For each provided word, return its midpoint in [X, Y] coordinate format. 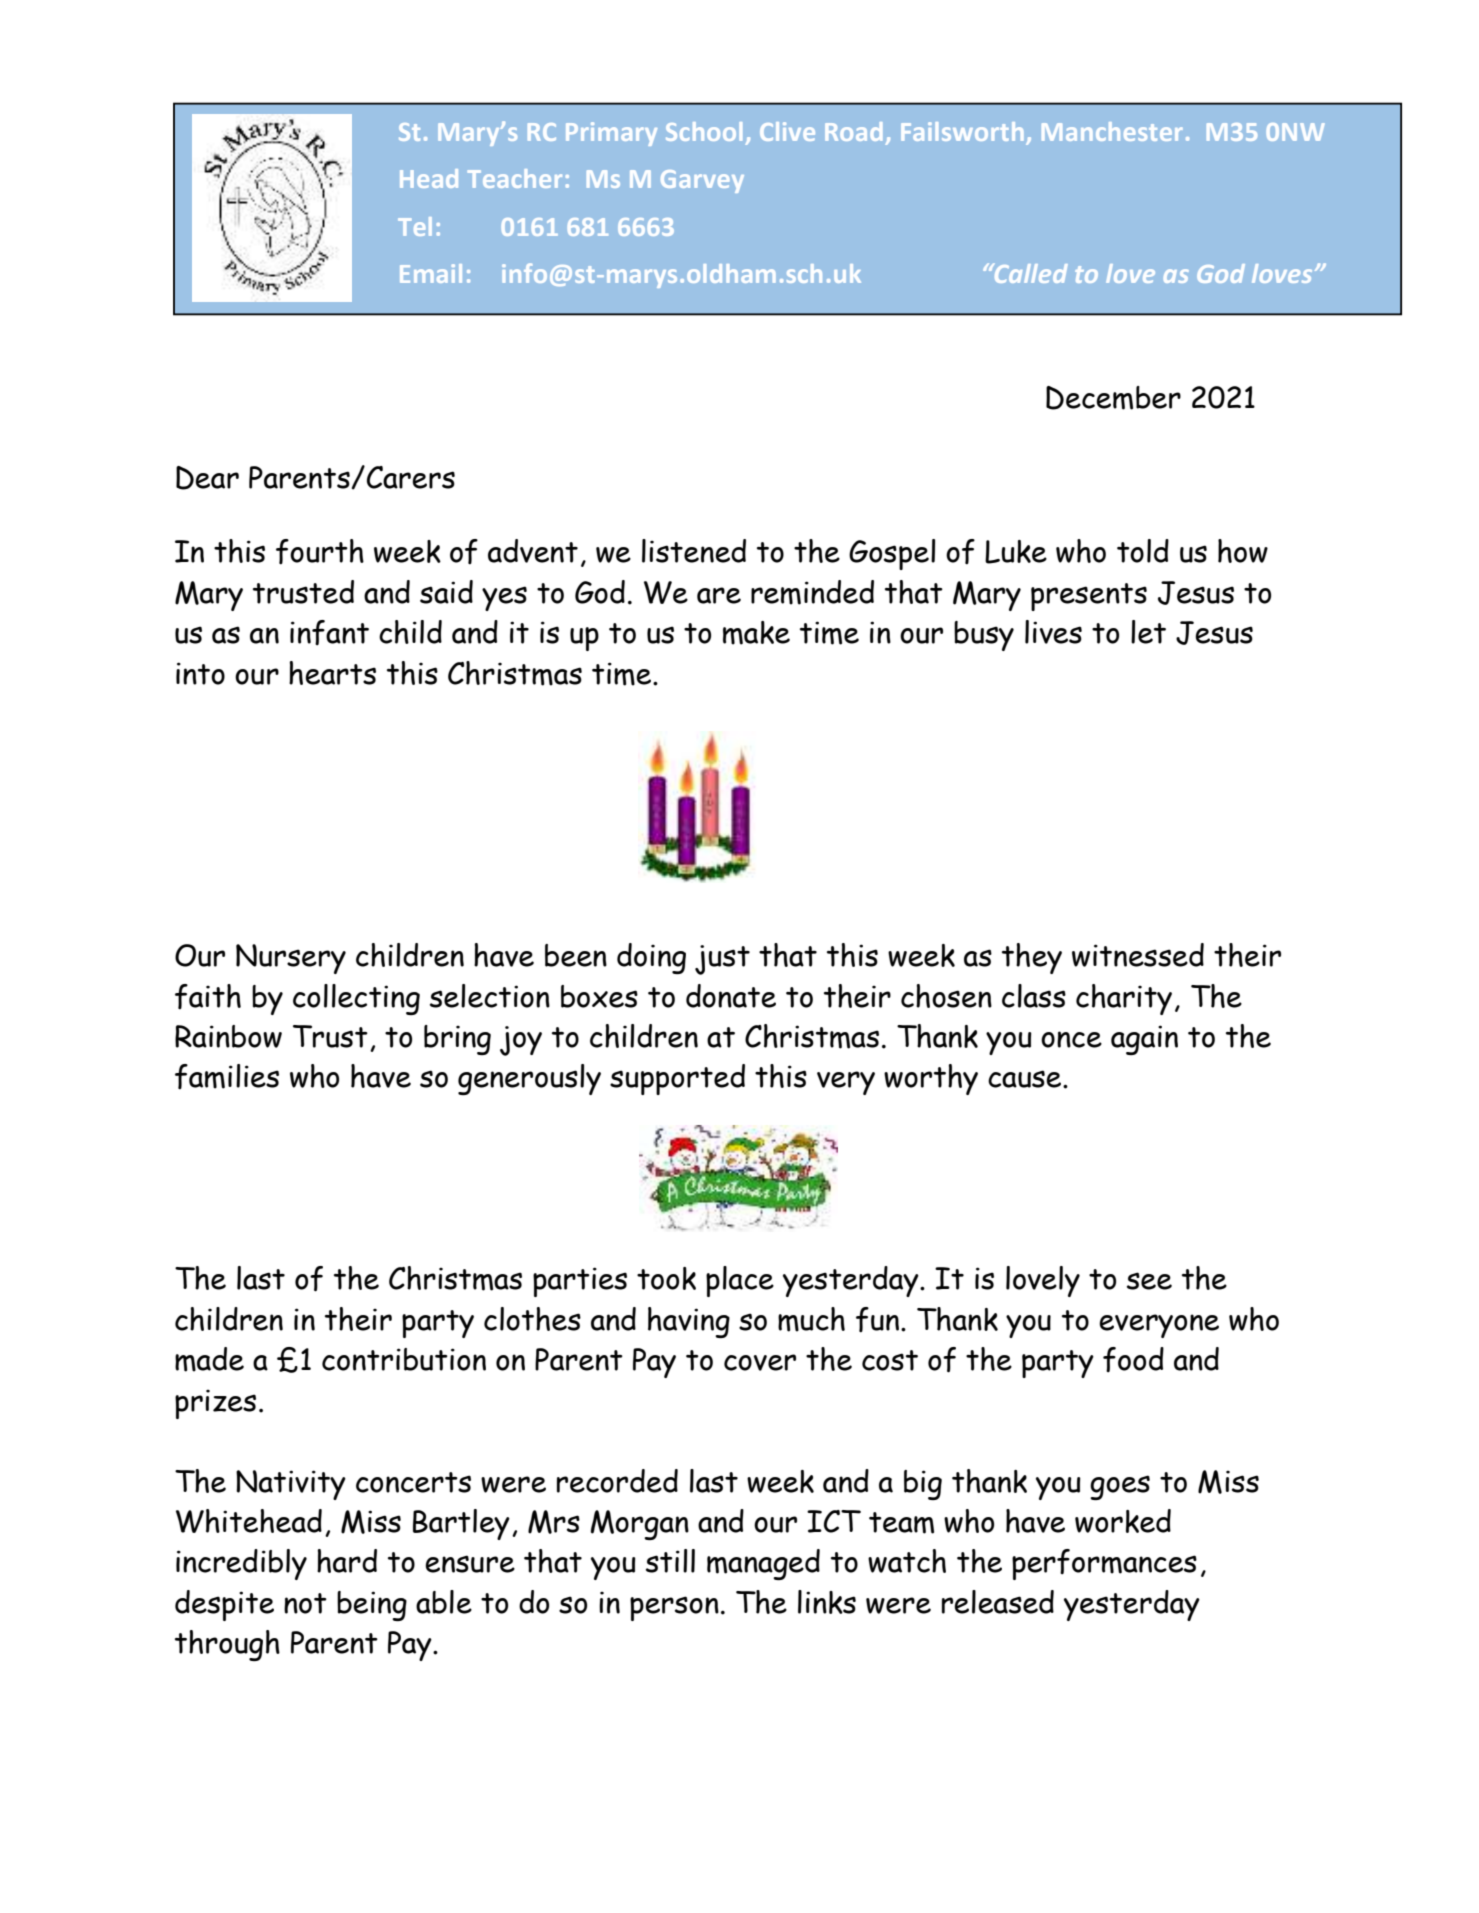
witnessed [1138, 955]
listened [694, 551]
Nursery [291, 959]
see [1149, 1281]
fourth [320, 551]
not [305, 1603]
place [740, 1281]
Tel [415, 226]
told [1143, 551]
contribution [404, 1359]
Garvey [702, 181]
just [722, 960]
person [674, 1608]
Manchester [1112, 131]
